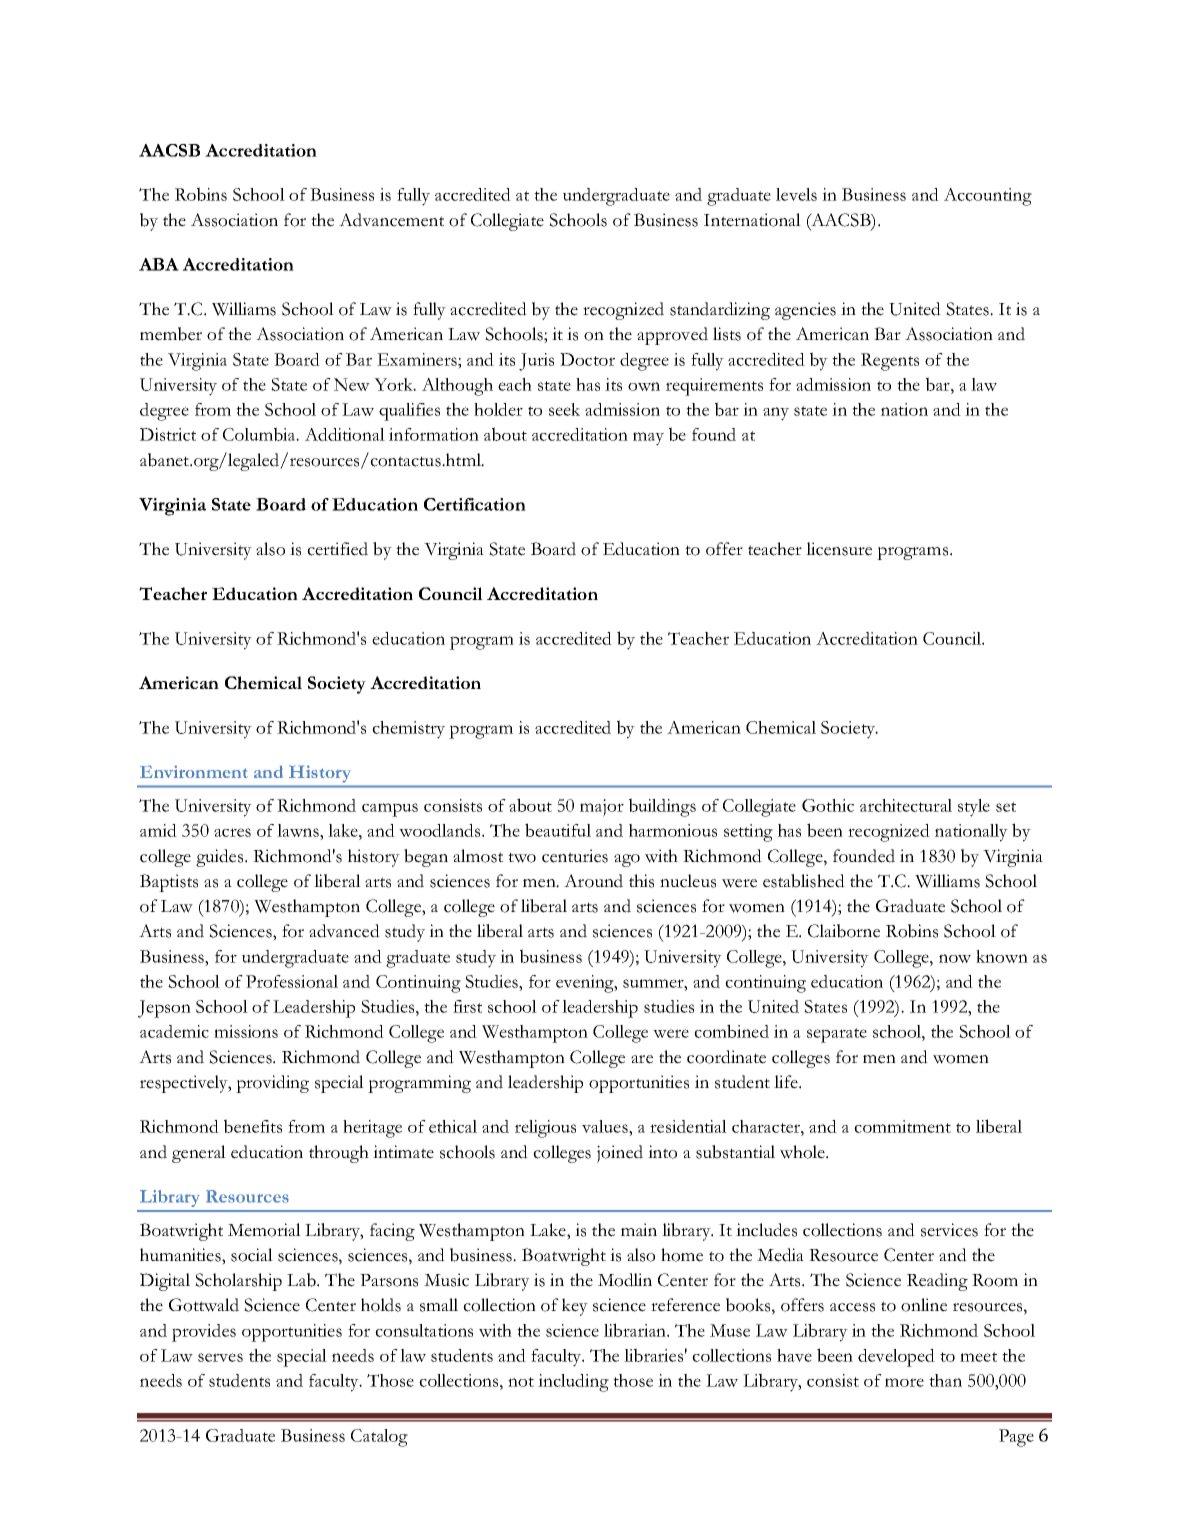 The image size is (1189, 1539). What do you see at coordinates (602, 808) in the screenshot?
I see `major` at bounding box center [602, 808].
